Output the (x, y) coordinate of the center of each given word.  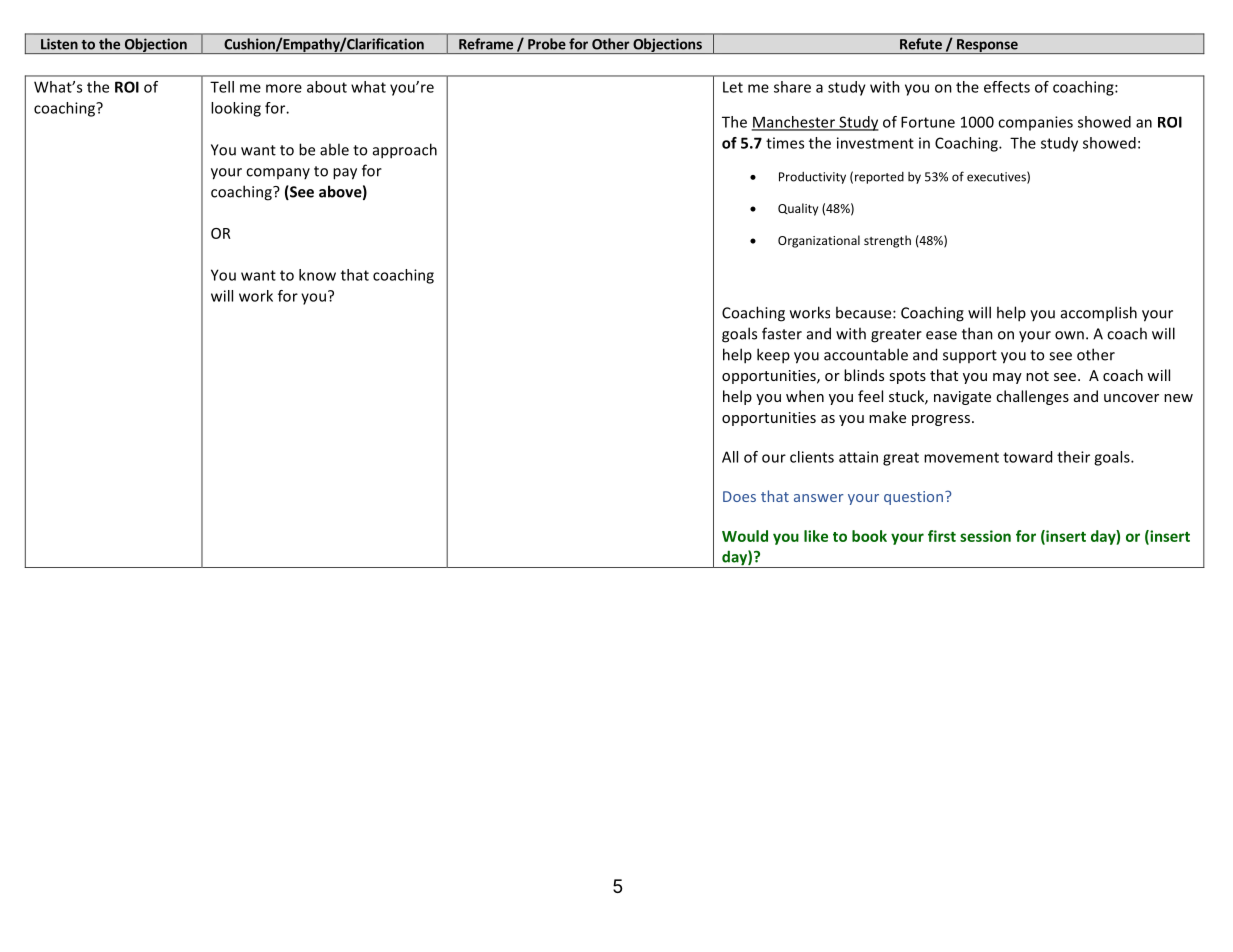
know (317, 275)
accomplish (1099, 314)
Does (739, 496)
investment (875, 143)
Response (987, 46)
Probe (546, 44)
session (985, 536)
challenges (1032, 397)
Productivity (812, 178)
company (278, 173)
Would (745, 536)
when (805, 396)
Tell (222, 87)
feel (870, 396)
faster (782, 333)
